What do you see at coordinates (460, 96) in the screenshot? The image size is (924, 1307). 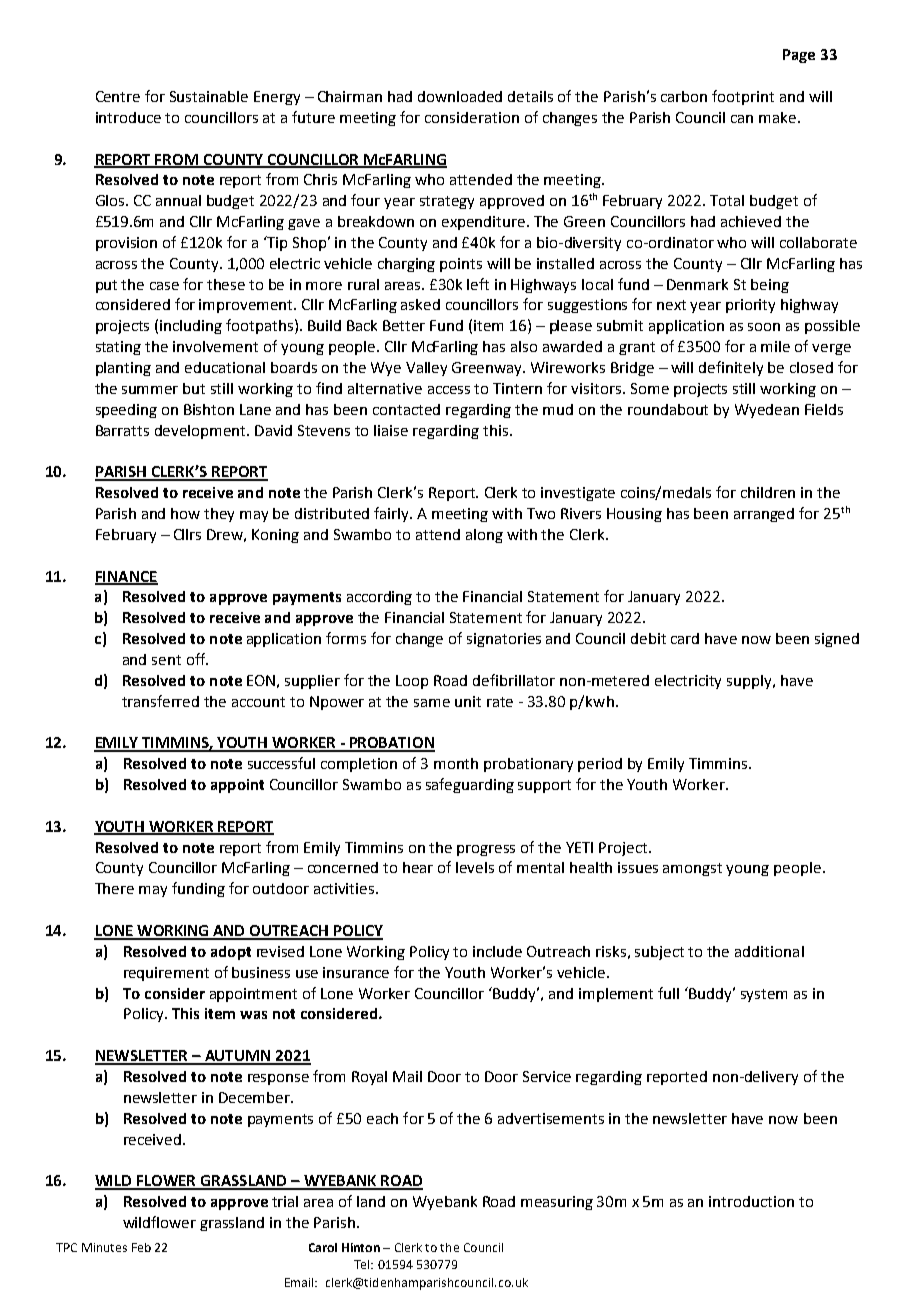 I see `downloaded` at bounding box center [460, 96].
